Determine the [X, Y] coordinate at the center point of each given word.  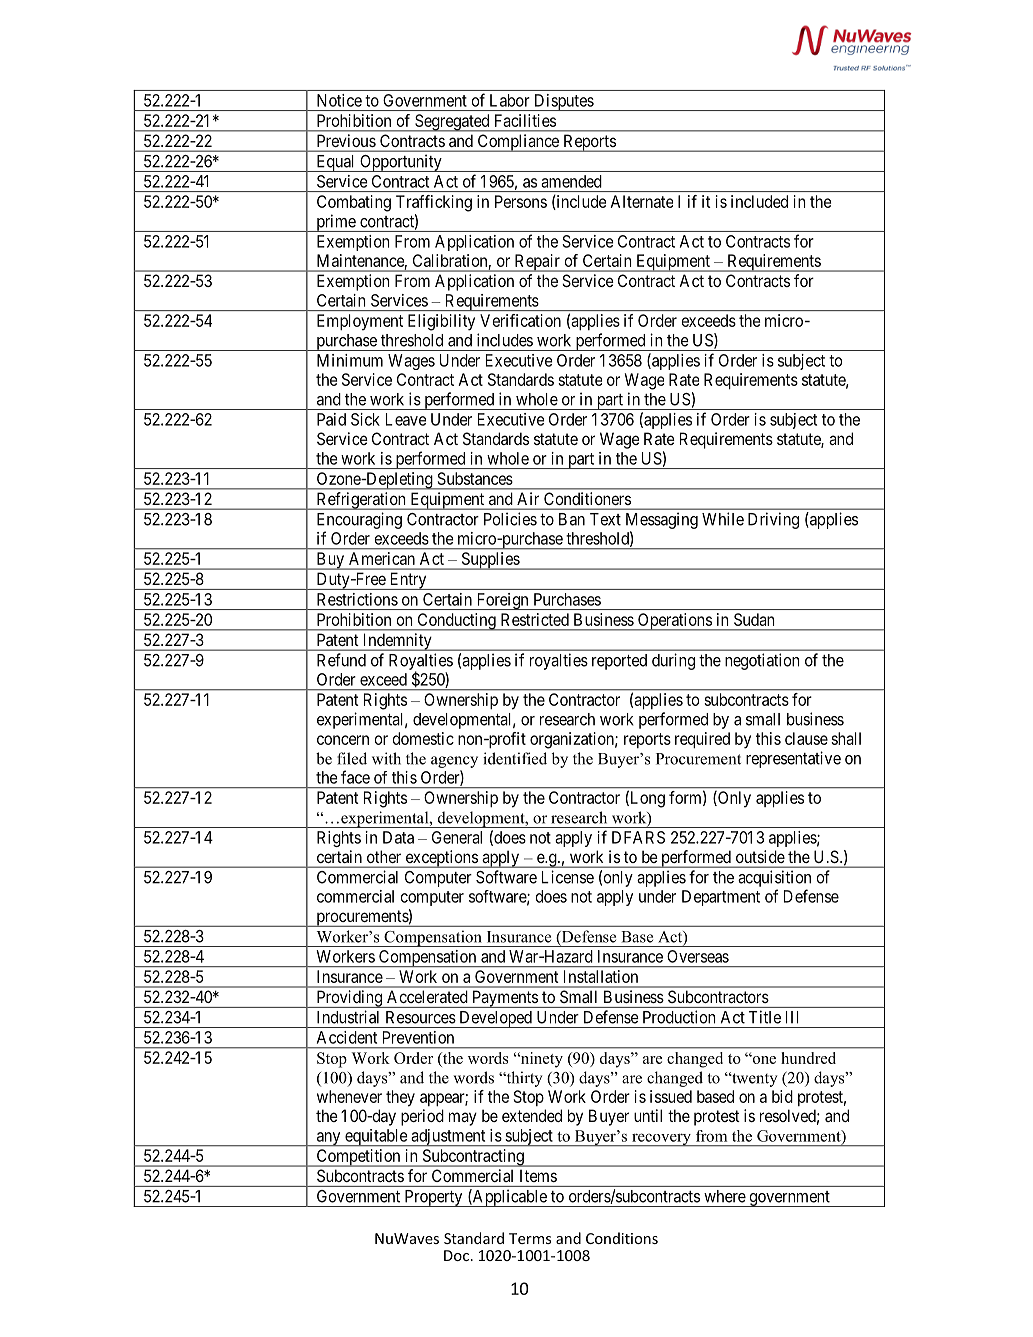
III [792, 1017]
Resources [421, 1017]
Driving [773, 520]
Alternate [642, 201]
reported [619, 662]
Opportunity [401, 163]
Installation [601, 976]
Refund [341, 660]
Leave [406, 419]
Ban [572, 519]
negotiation [762, 661]
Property [433, 1198]
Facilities [525, 120]
